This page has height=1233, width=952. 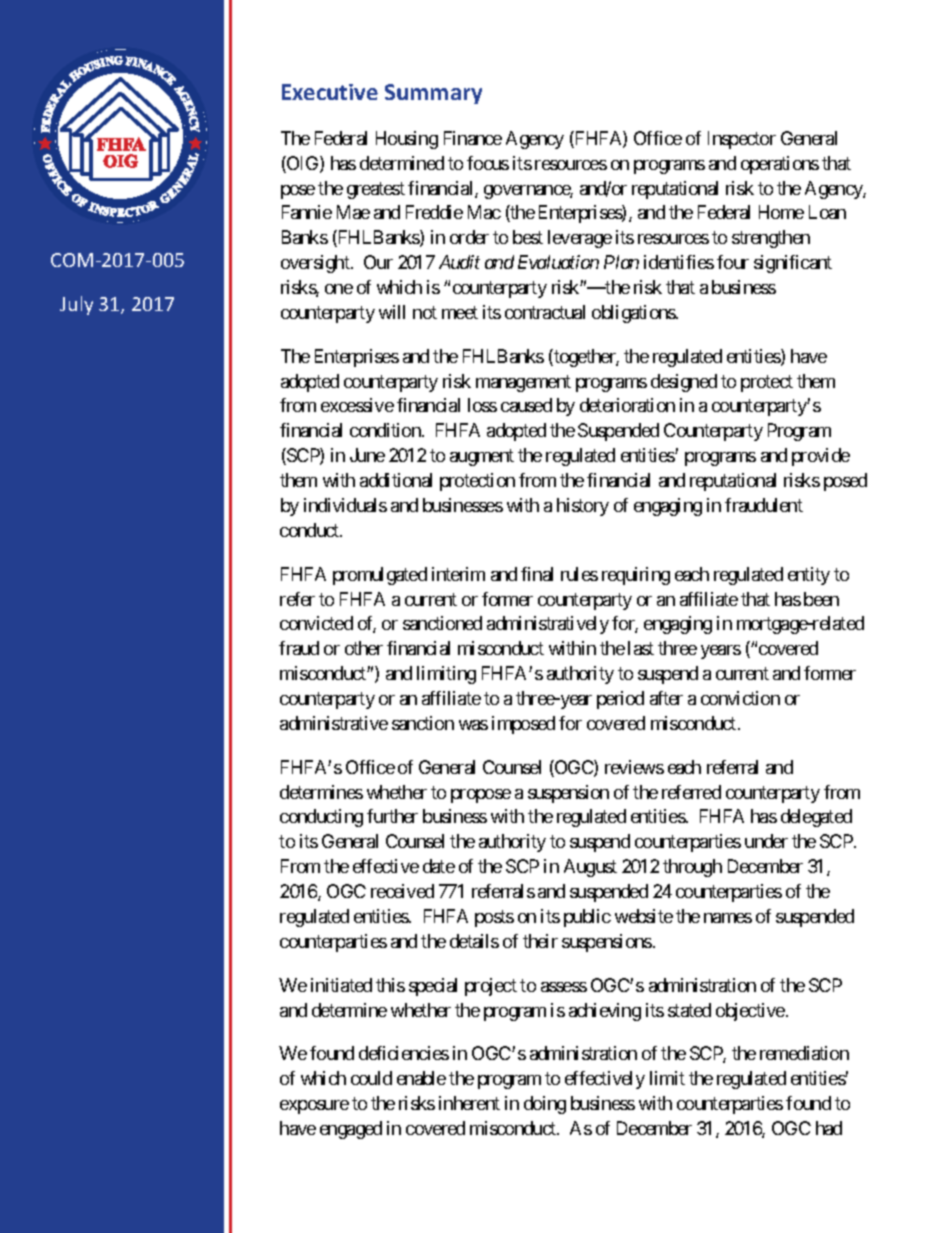 I want to click on Finance, so click(x=473, y=138).
